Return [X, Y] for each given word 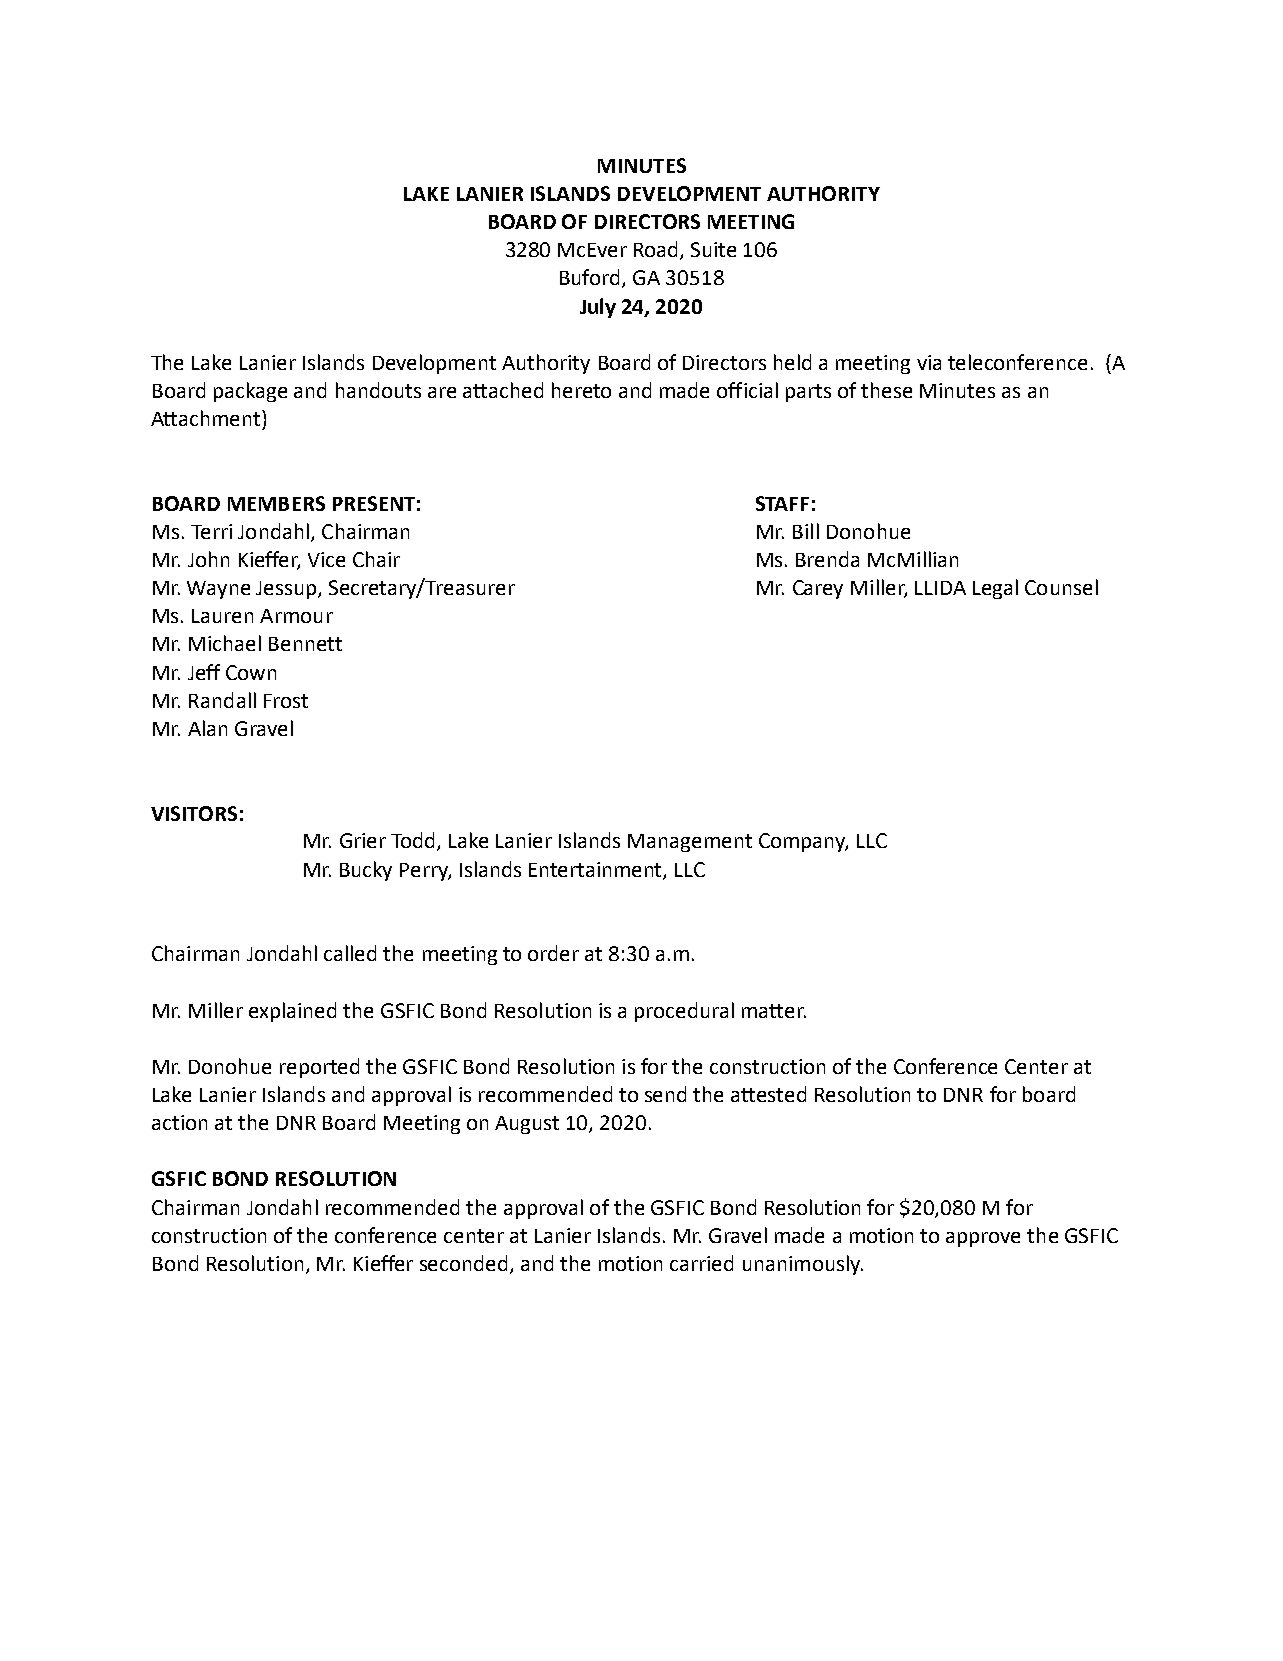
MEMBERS [276, 503]
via [929, 362]
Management [690, 843]
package [250, 392]
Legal [995, 589]
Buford [591, 278]
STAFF [782, 503]
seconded [463, 1263]
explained [292, 1012]
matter [774, 1011]
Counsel [1061, 587]
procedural [684, 1012]
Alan [207, 728]
